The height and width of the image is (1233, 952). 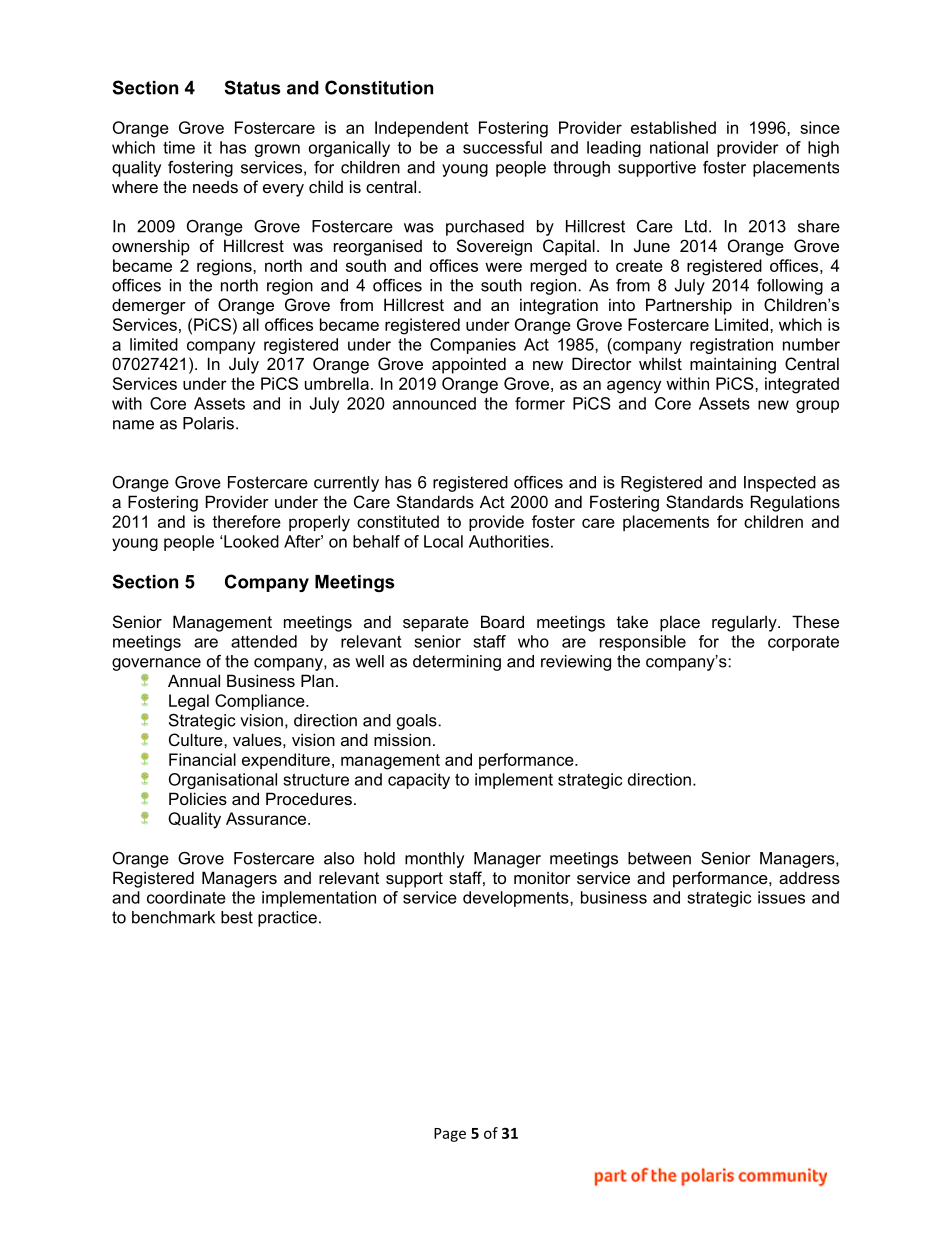 I want to click on established, so click(x=673, y=127).
